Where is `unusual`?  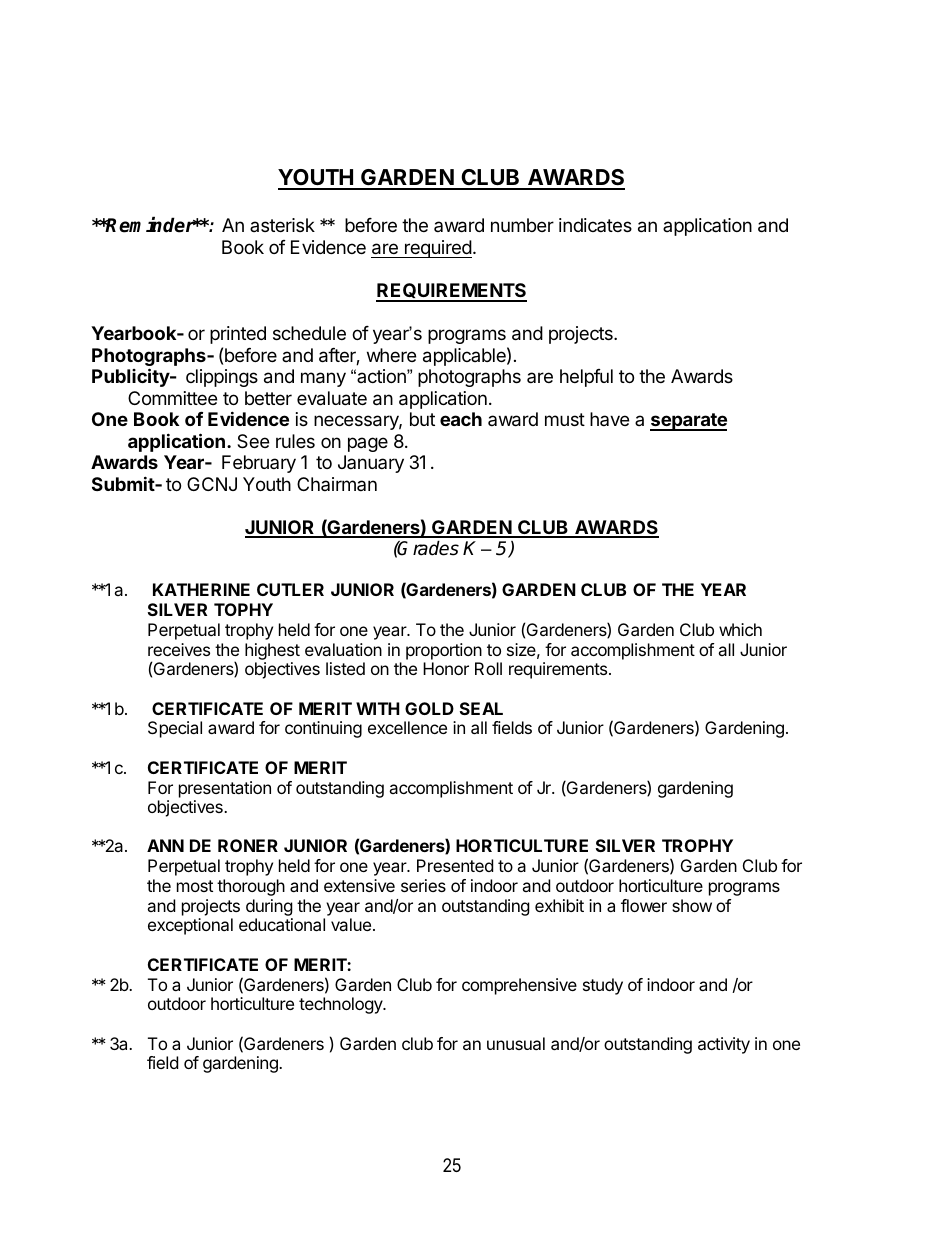 unusual is located at coordinates (516, 1043).
